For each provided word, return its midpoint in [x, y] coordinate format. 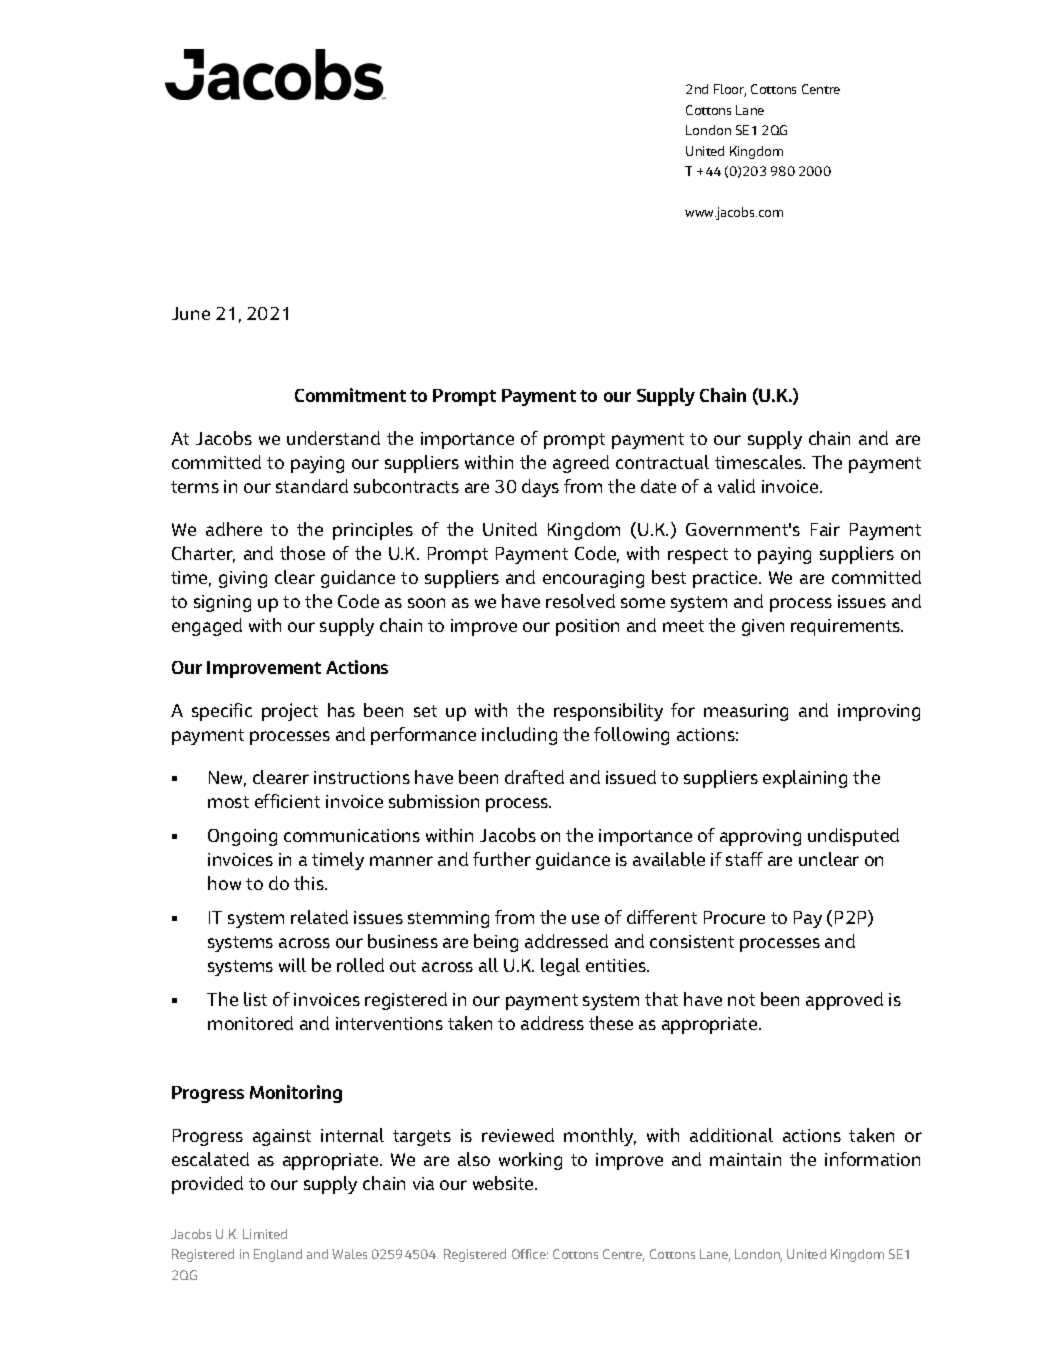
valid [736, 486]
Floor [730, 90]
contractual [662, 462]
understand [333, 438]
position [587, 627]
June [191, 313]
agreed [581, 464]
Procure [734, 917]
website [504, 1183]
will [292, 965]
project [290, 712]
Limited [265, 1234]
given [763, 627]
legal [560, 967]
